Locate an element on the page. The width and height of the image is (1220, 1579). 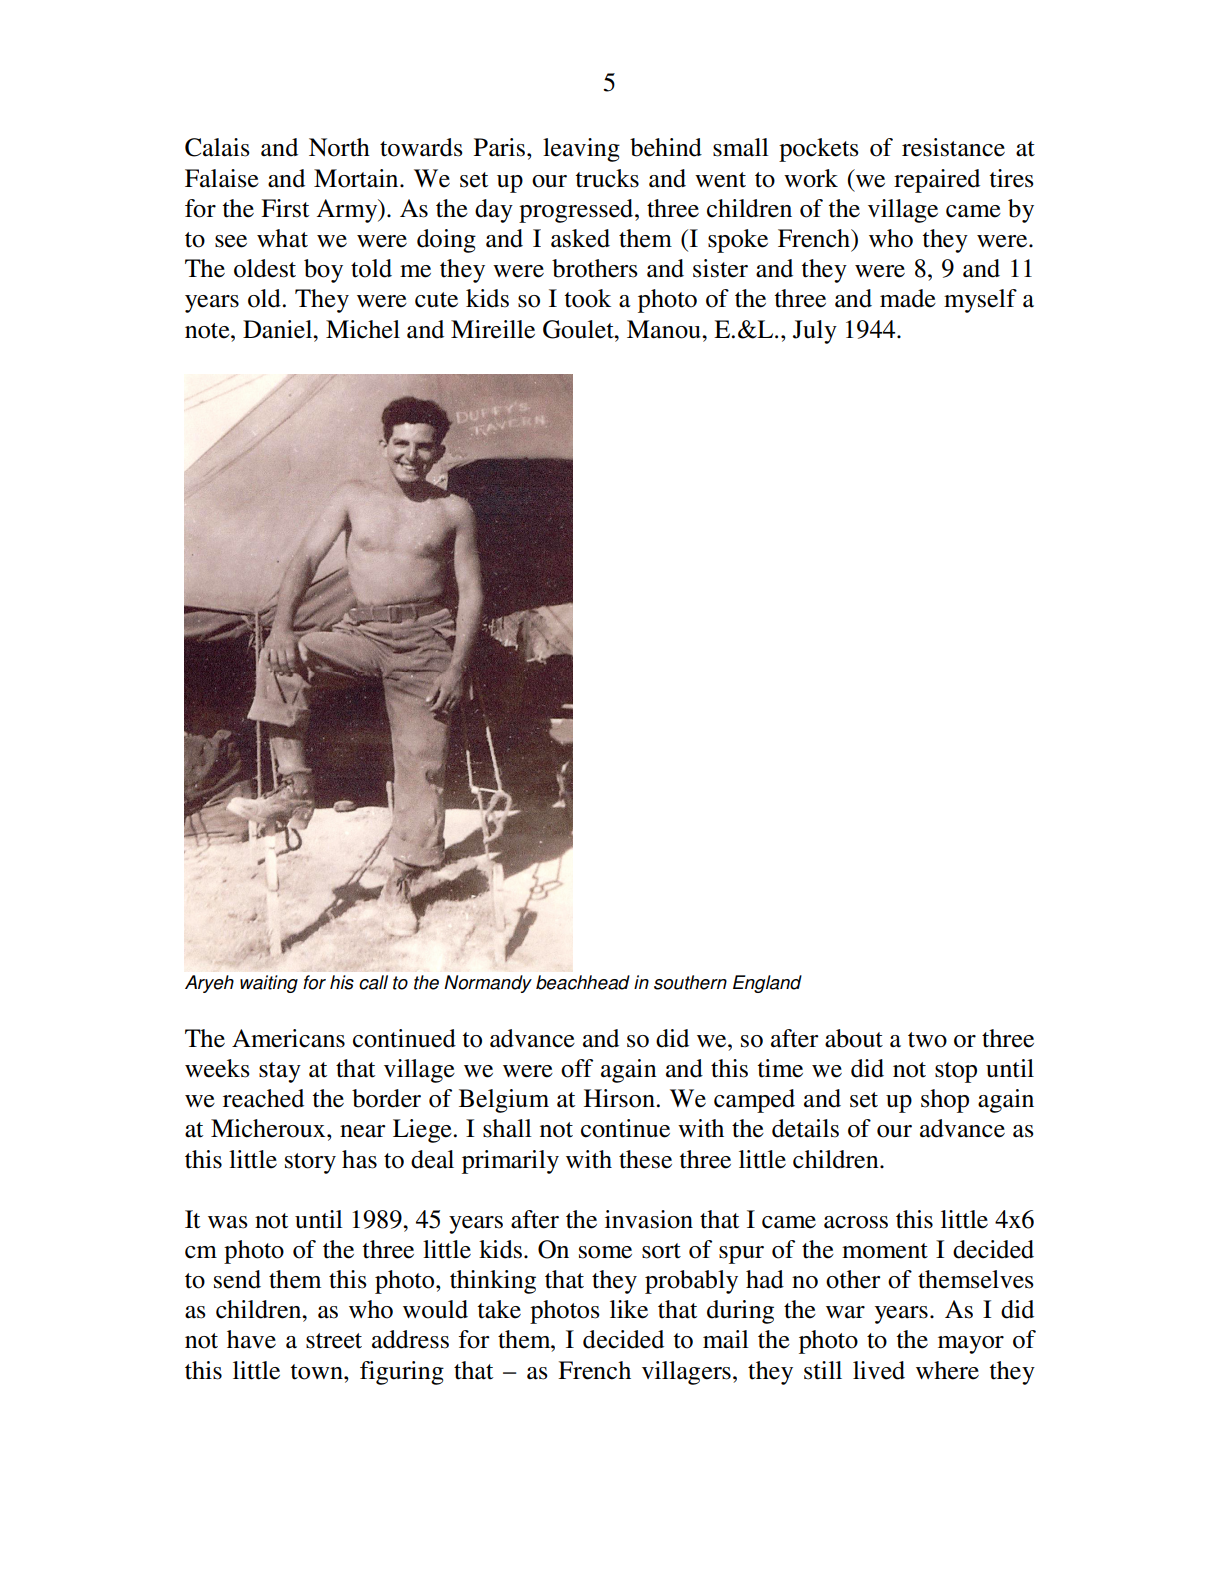
like is located at coordinates (629, 1309).
